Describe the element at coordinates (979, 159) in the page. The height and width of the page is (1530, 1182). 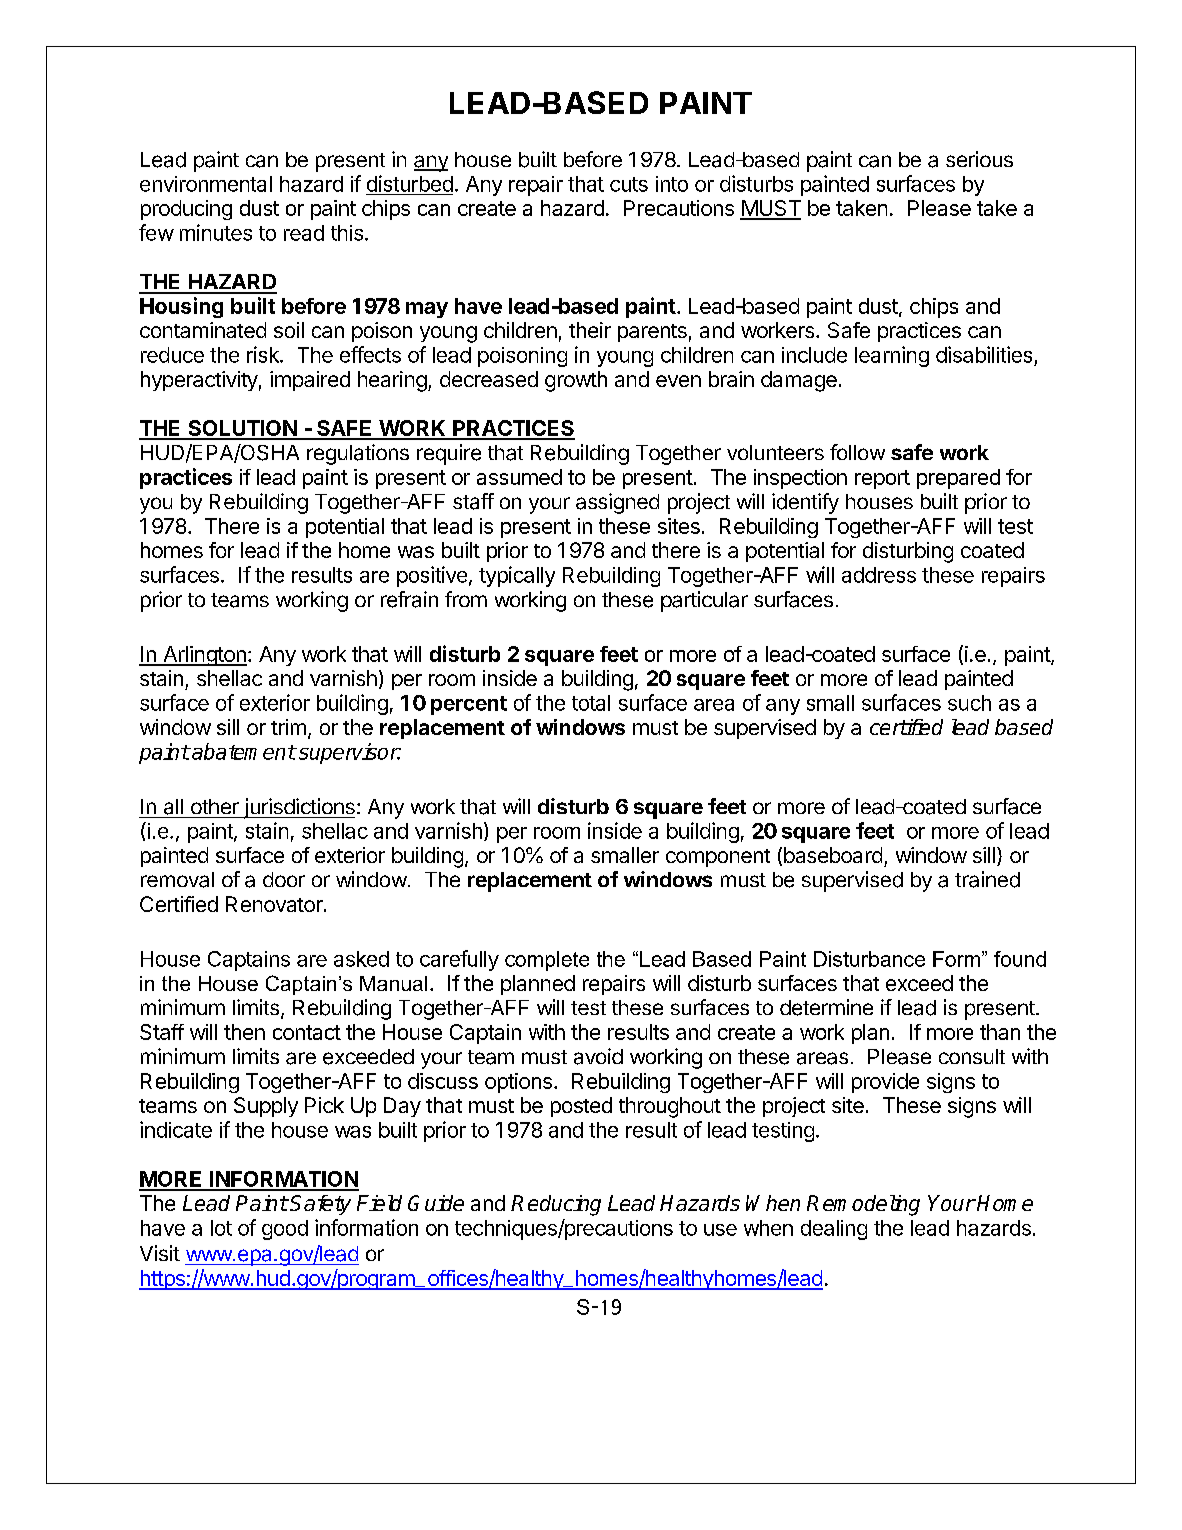
I see `serious` at that location.
